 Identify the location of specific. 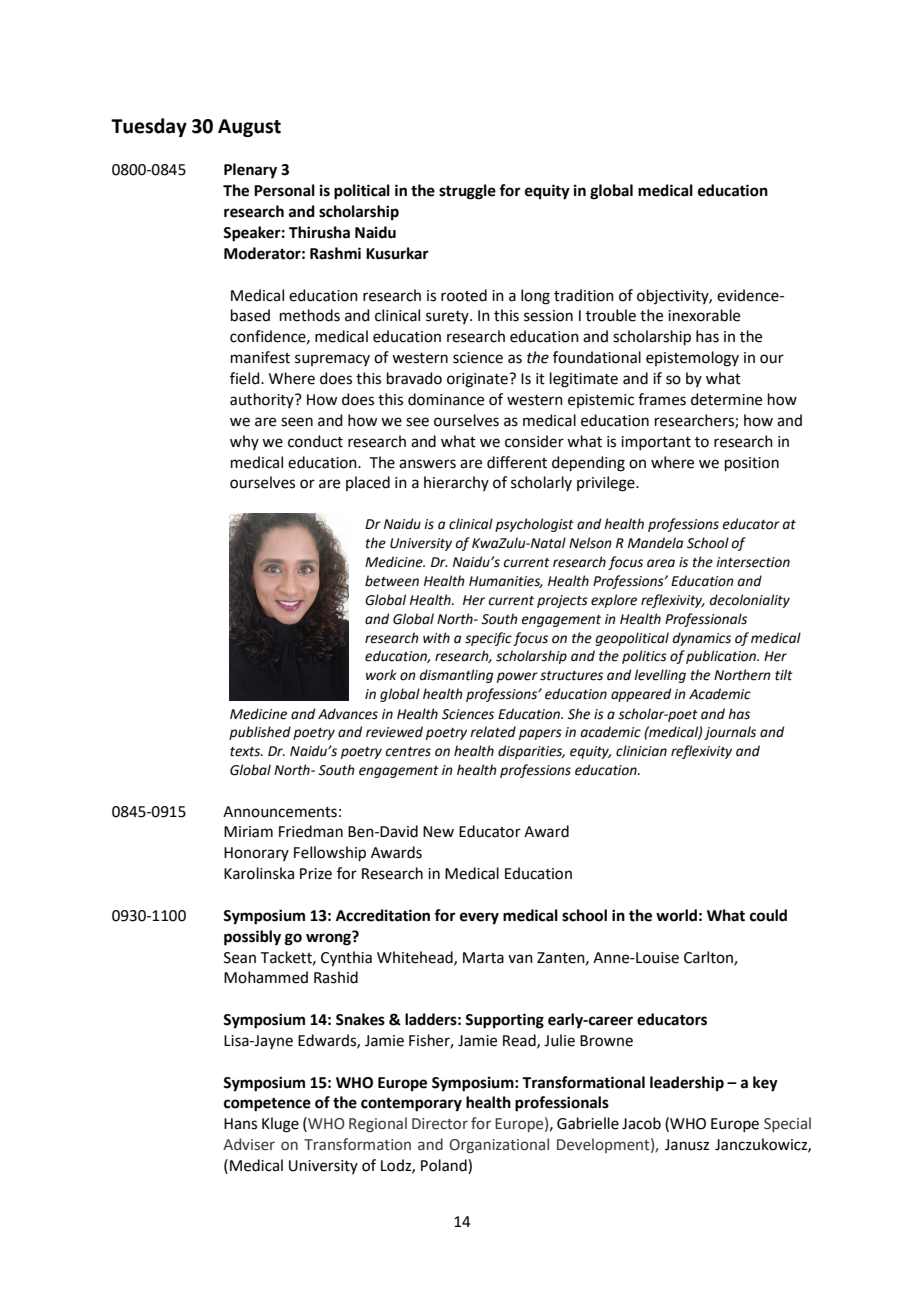
(488, 639).
